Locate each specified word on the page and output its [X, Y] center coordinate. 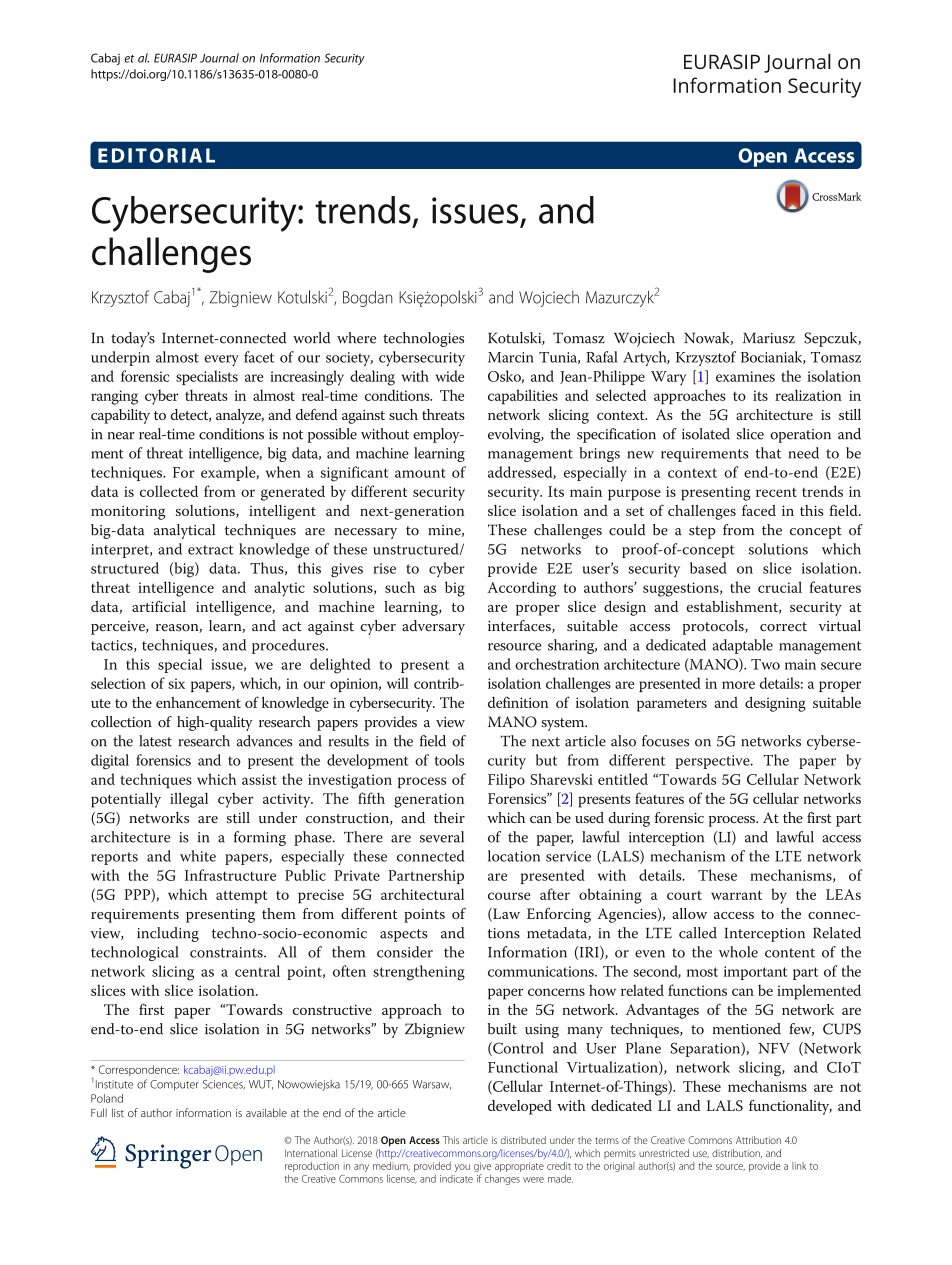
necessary [365, 533]
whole [738, 952]
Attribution [758, 1140]
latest [155, 741]
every [221, 360]
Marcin [511, 357]
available [266, 1112]
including [168, 934]
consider [405, 952]
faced [759, 510]
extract [211, 550]
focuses [665, 741]
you [462, 1168]
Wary [668, 378]
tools [449, 760]
